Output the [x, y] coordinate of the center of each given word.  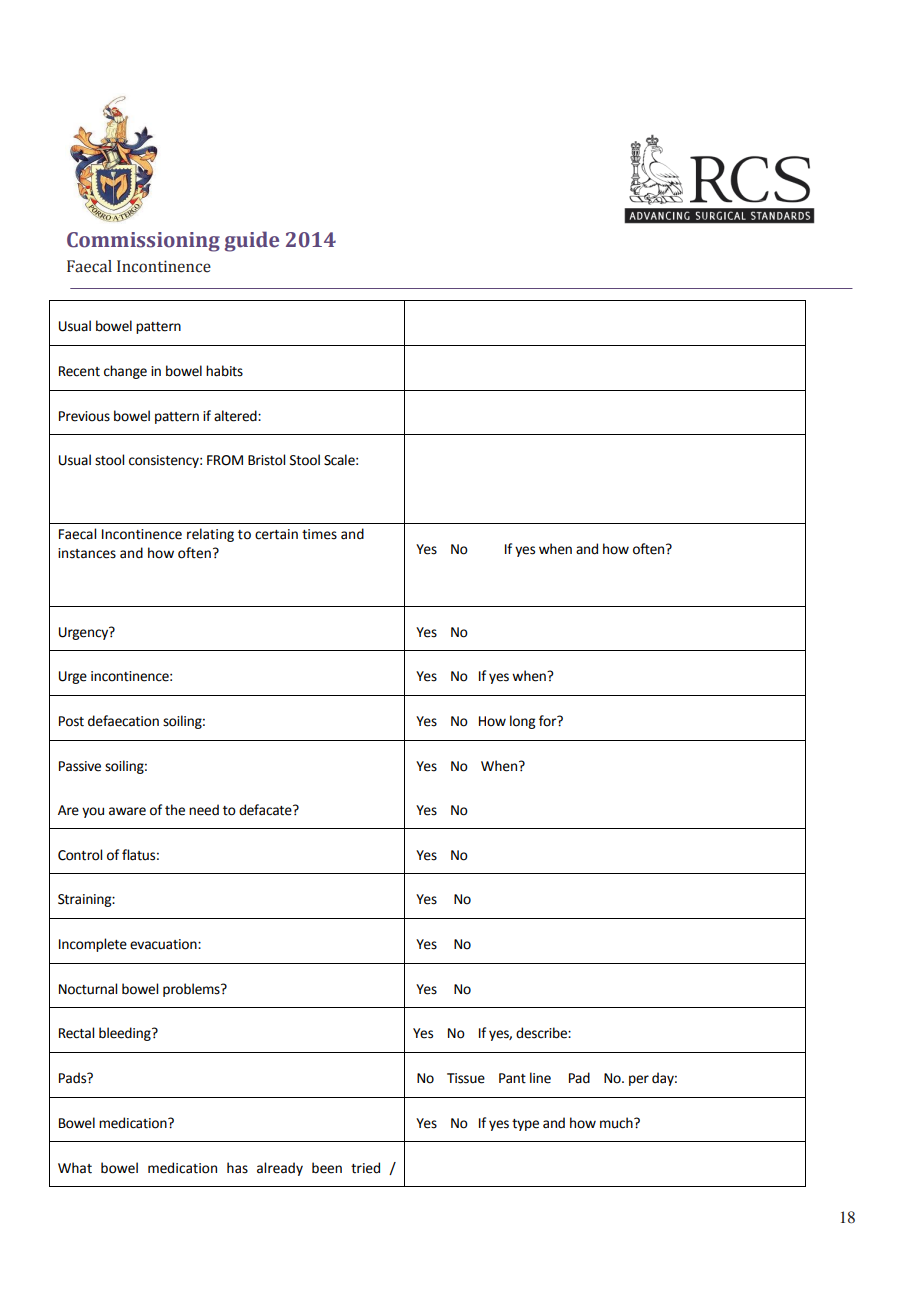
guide [252, 241]
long [522, 722]
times [319, 534]
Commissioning [143, 242]
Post [71, 721]
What [75, 1168]
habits [224, 371]
